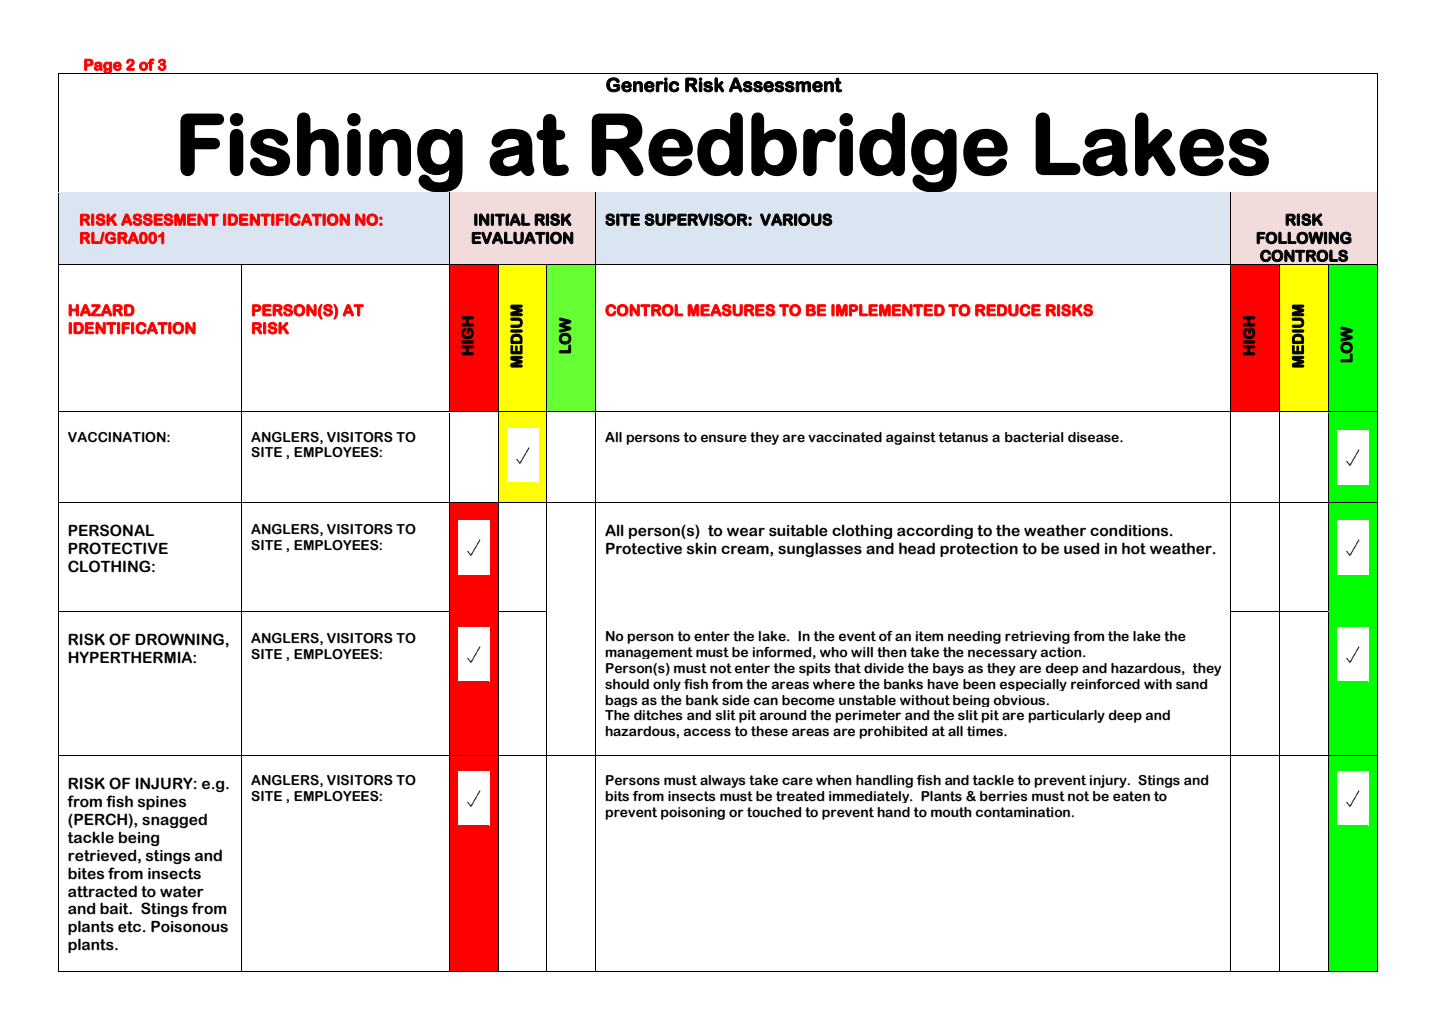  I want to click on Page, so click(103, 66).
